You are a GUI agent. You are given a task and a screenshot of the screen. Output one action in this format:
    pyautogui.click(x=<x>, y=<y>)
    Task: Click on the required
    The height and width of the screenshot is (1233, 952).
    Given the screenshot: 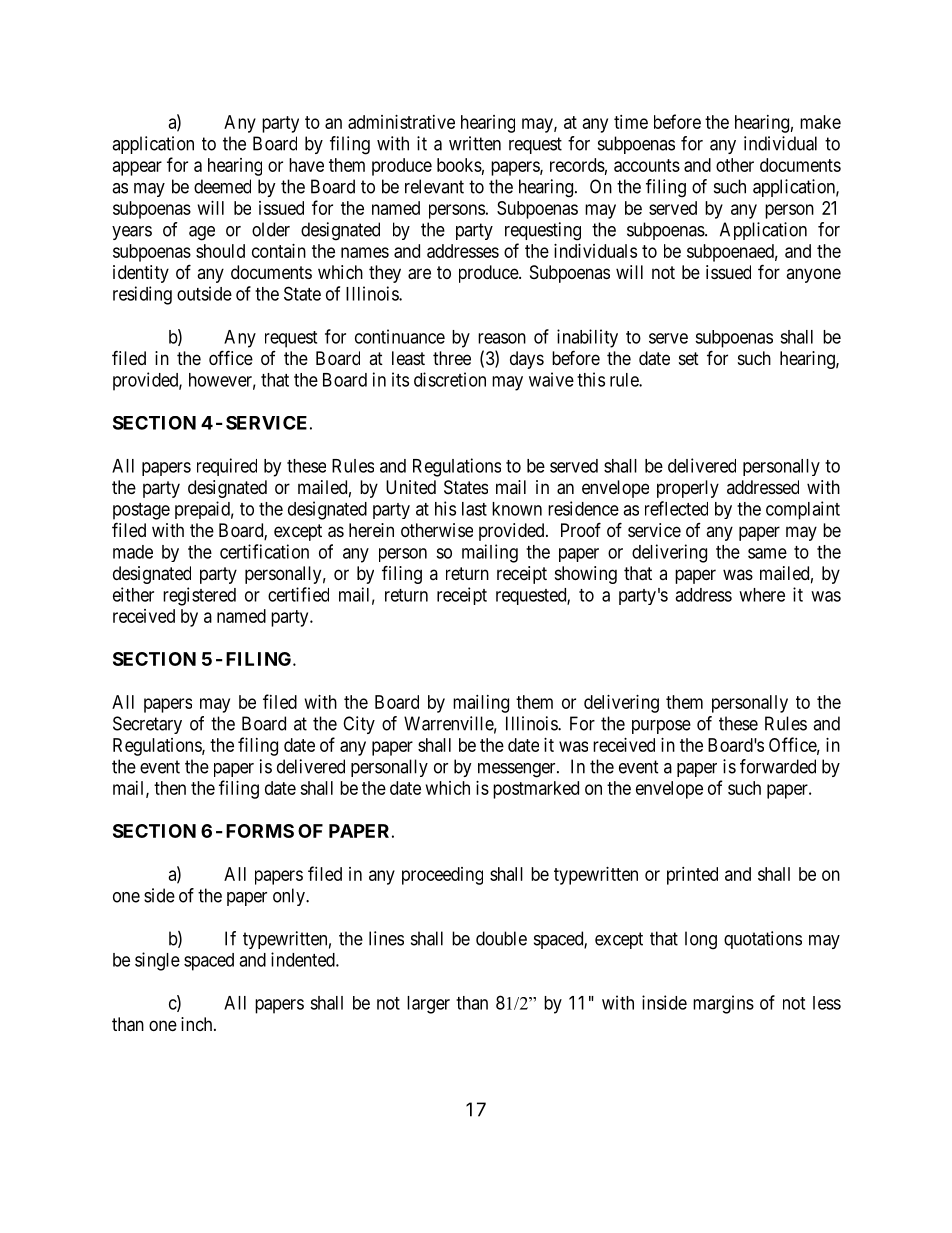 What is the action you would take?
    pyautogui.click(x=227, y=467)
